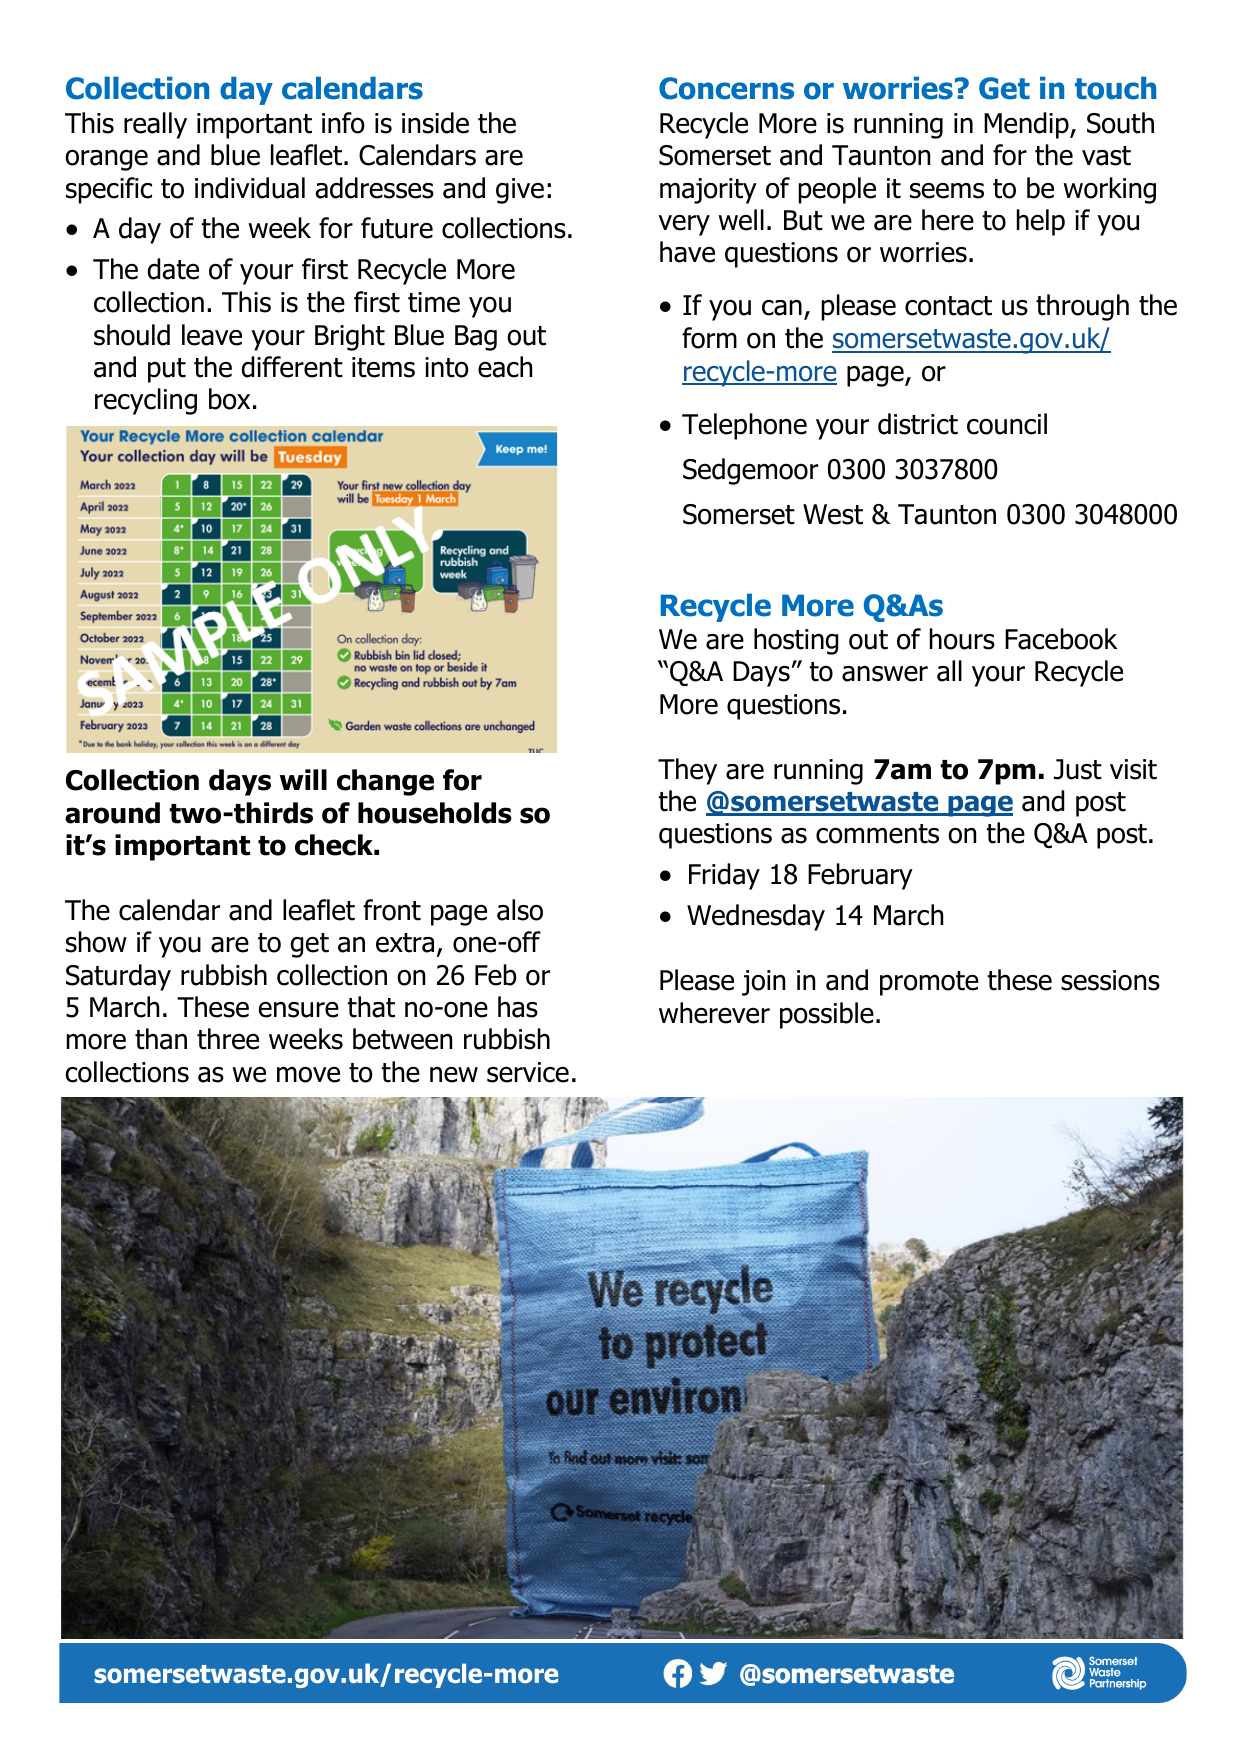  I want to click on service, so click(528, 1072).
